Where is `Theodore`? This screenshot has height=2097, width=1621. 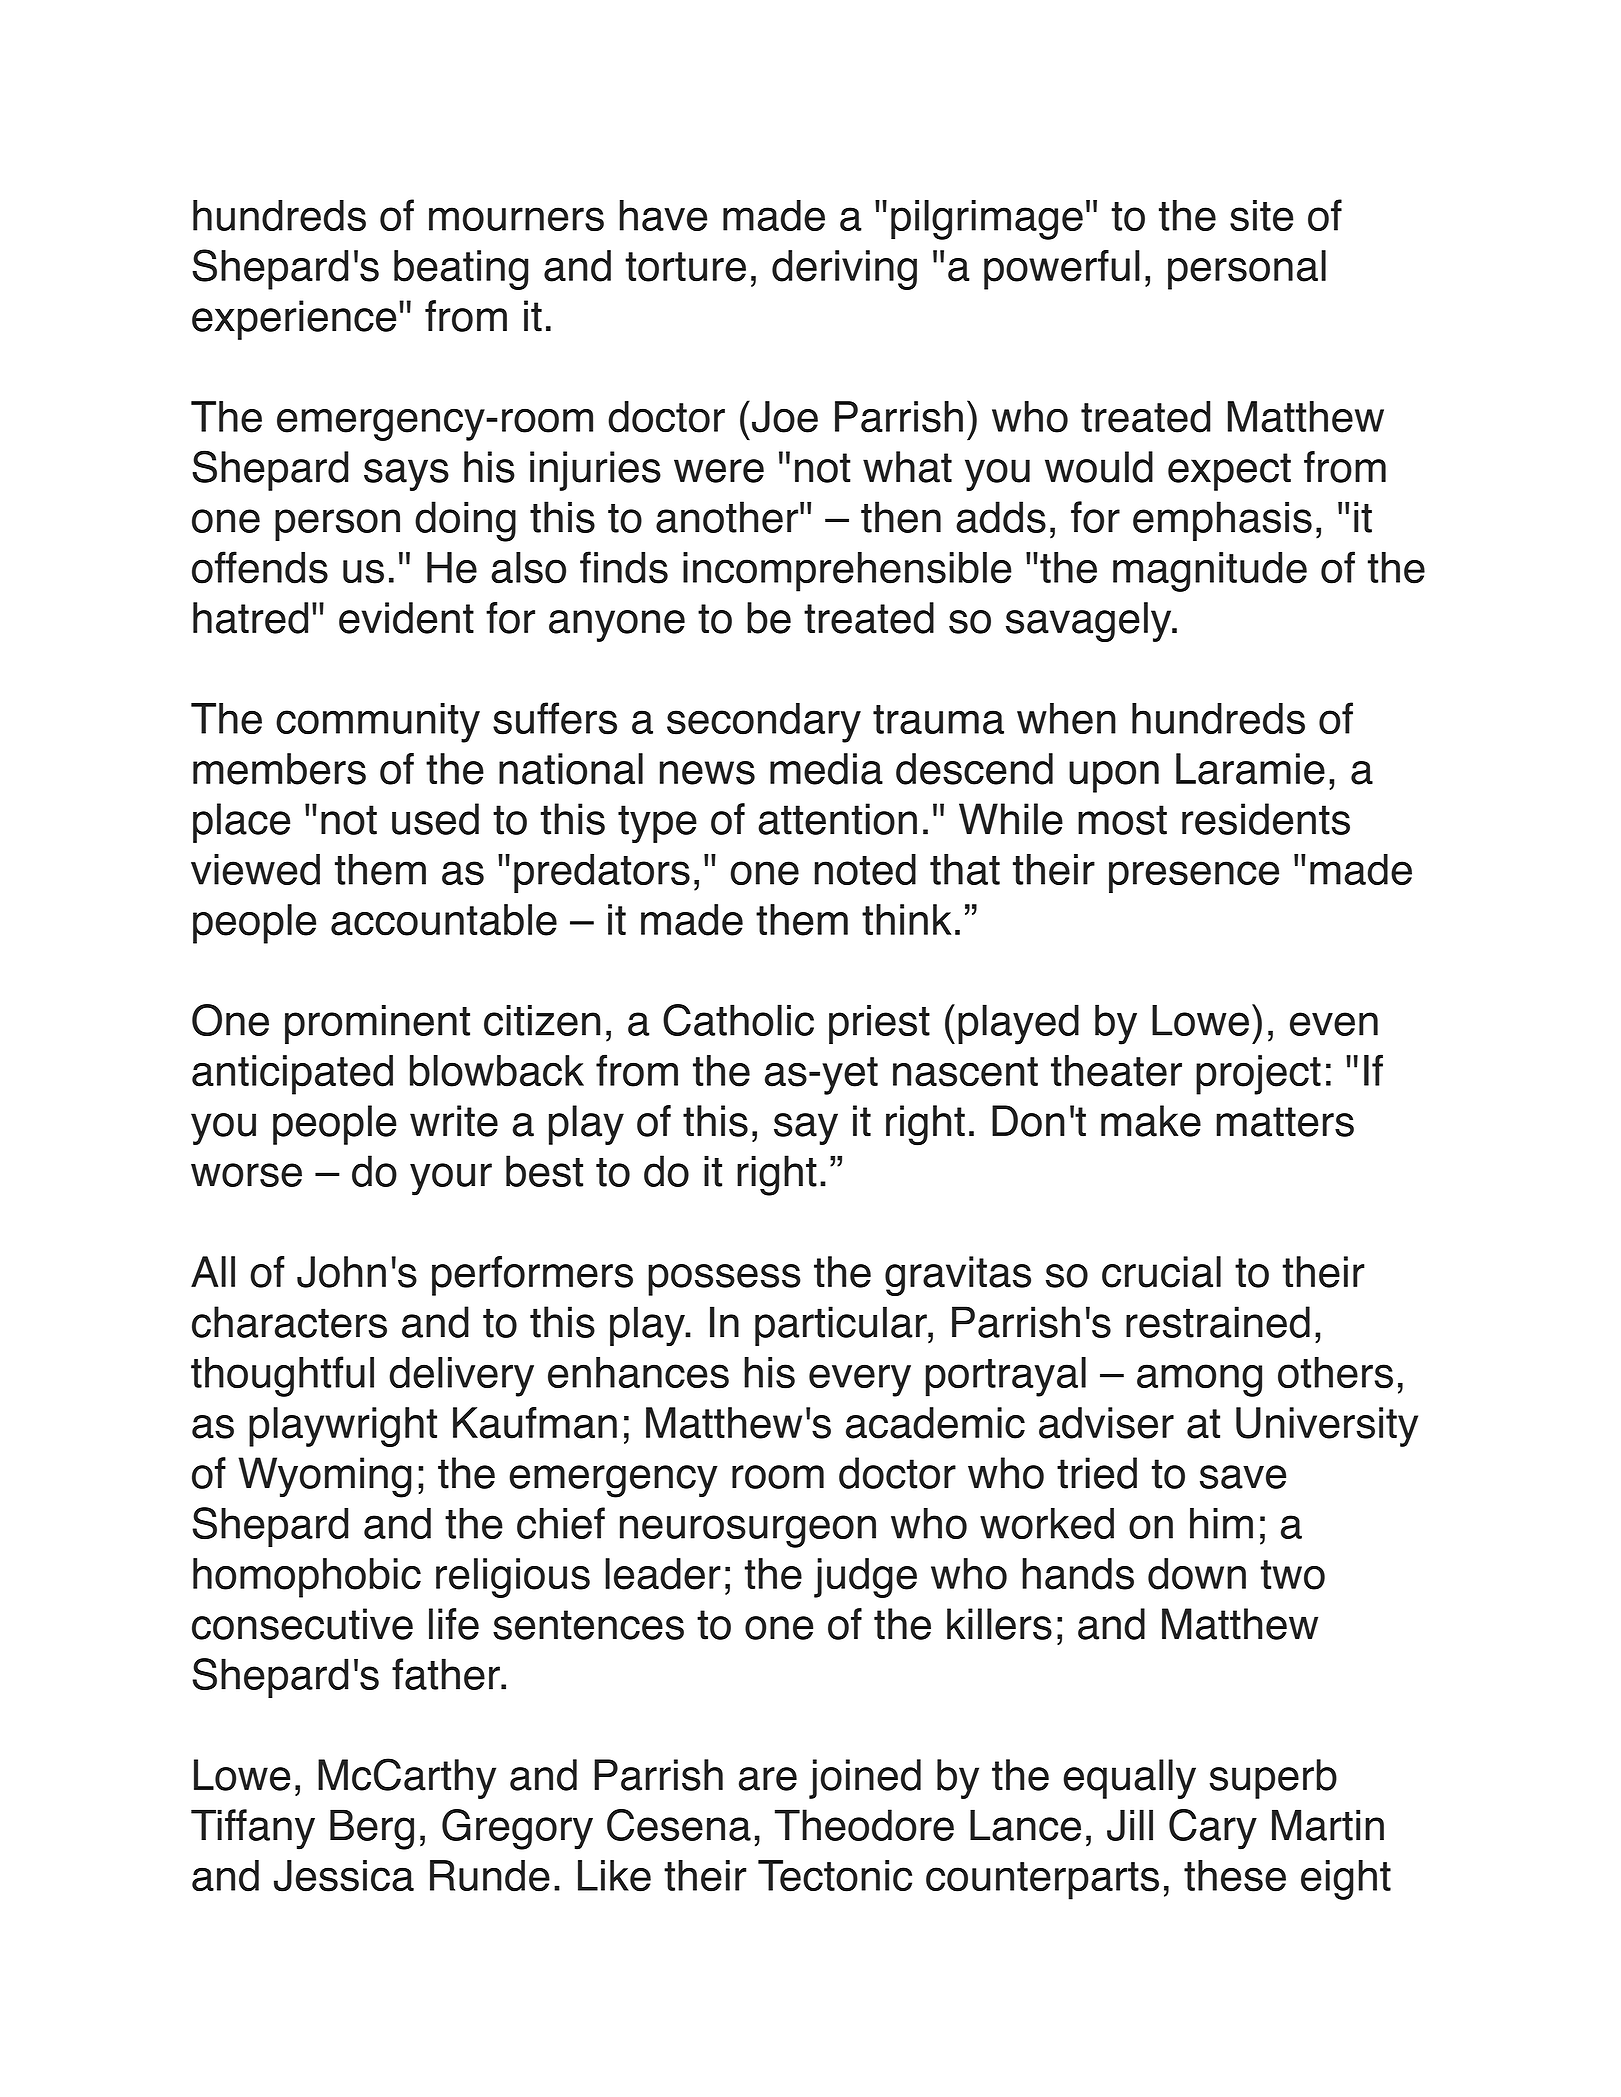
Theodore is located at coordinates (864, 1825).
